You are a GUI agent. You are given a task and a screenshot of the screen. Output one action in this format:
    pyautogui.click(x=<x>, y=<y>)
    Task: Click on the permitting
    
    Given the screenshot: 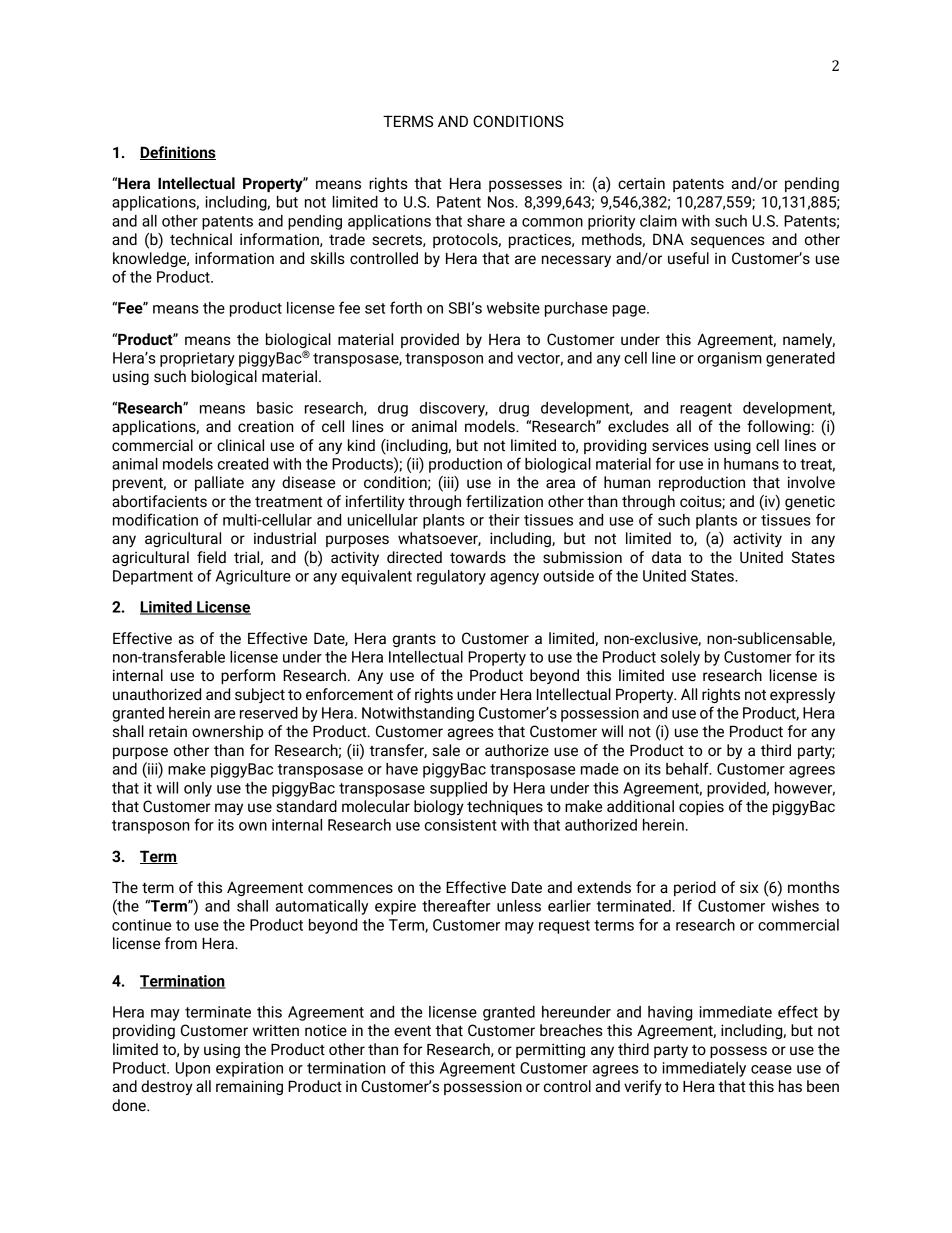 What is the action you would take?
    pyautogui.click(x=550, y=1050)
